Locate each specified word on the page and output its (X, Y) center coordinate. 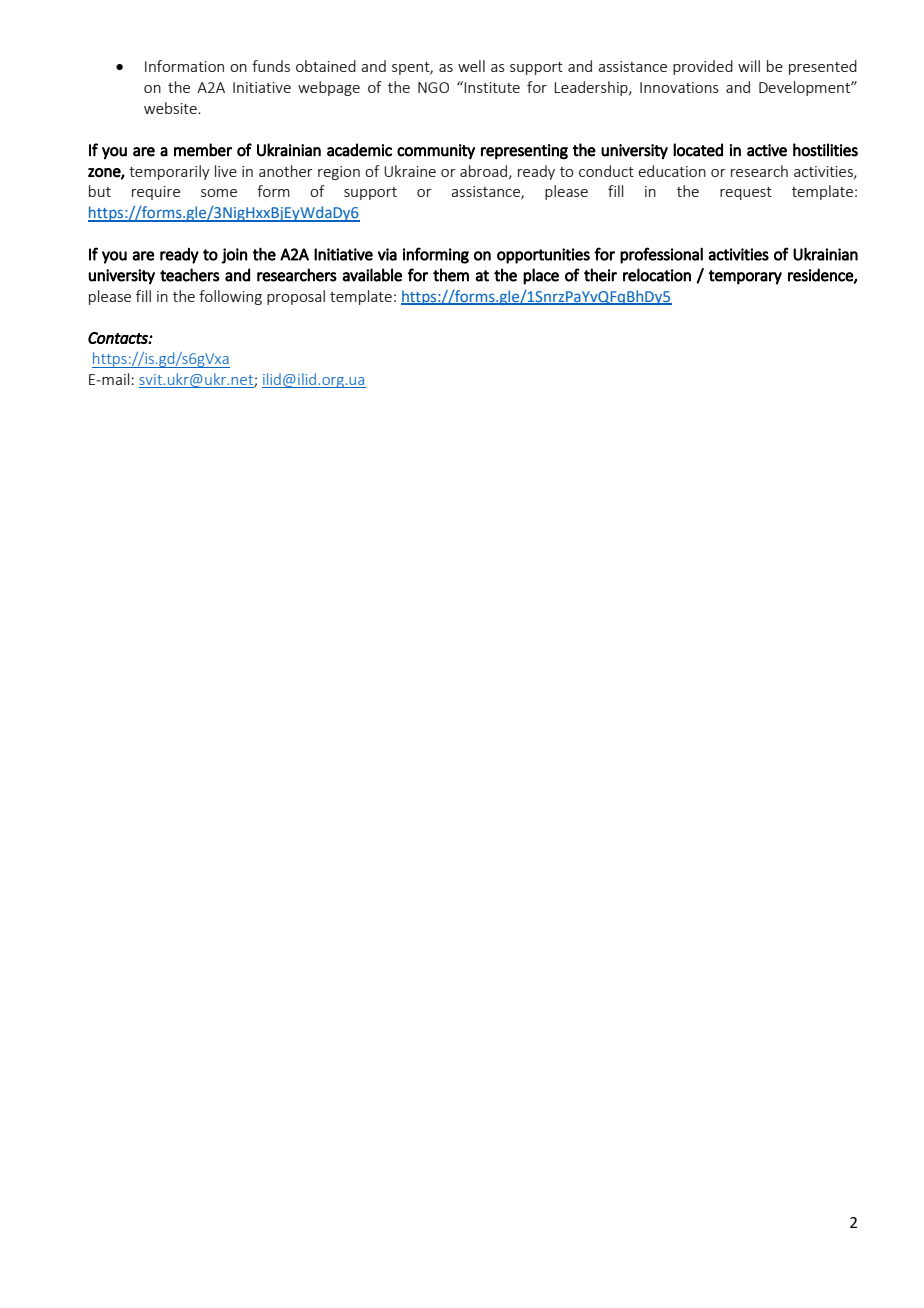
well (471, 66)
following (230, 297)
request (746, 193)
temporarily (169, 172)
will (749, 66)
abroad (485, 172)
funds (271, 66)
